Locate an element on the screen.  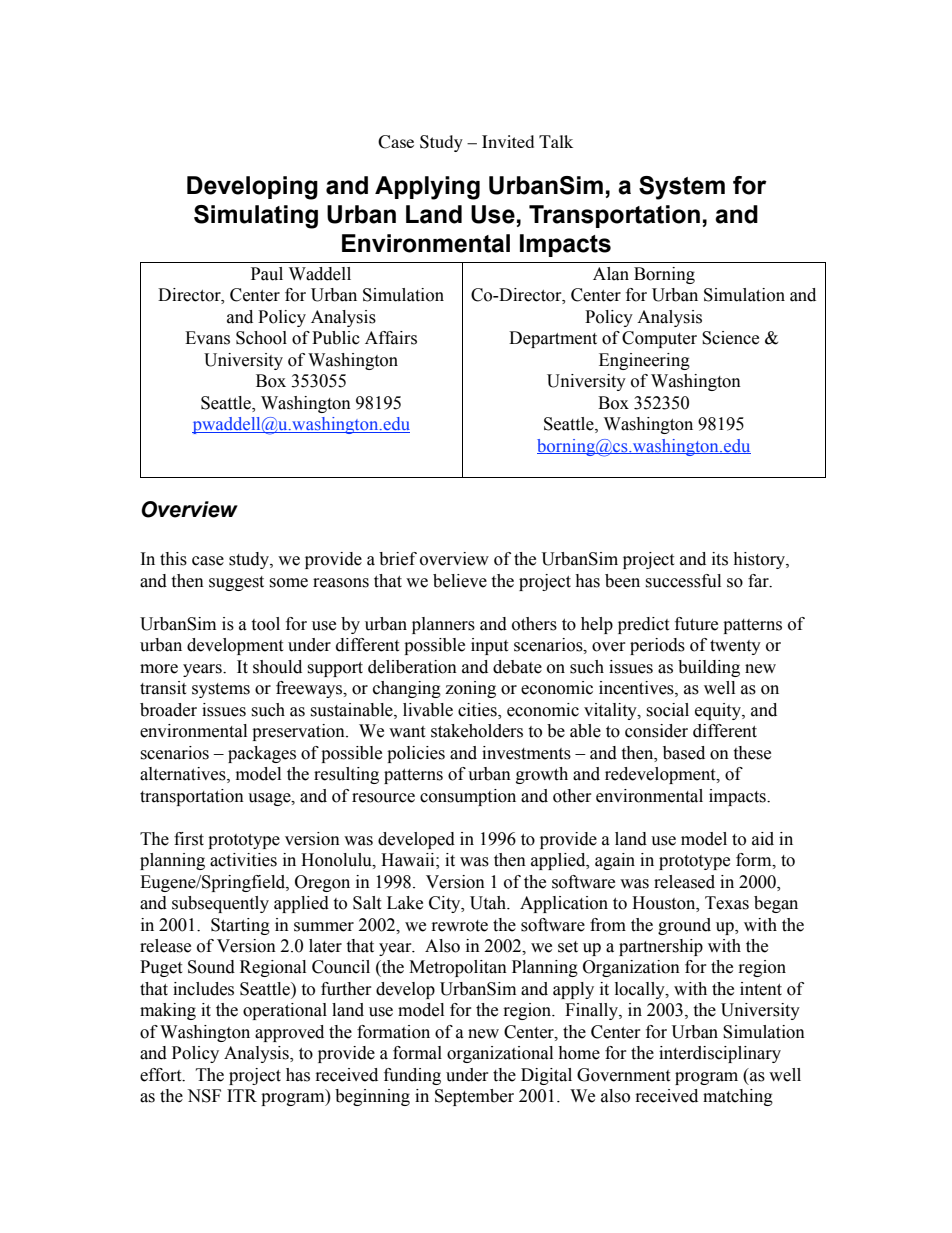
Invited is located at coordinates (508, 141).
